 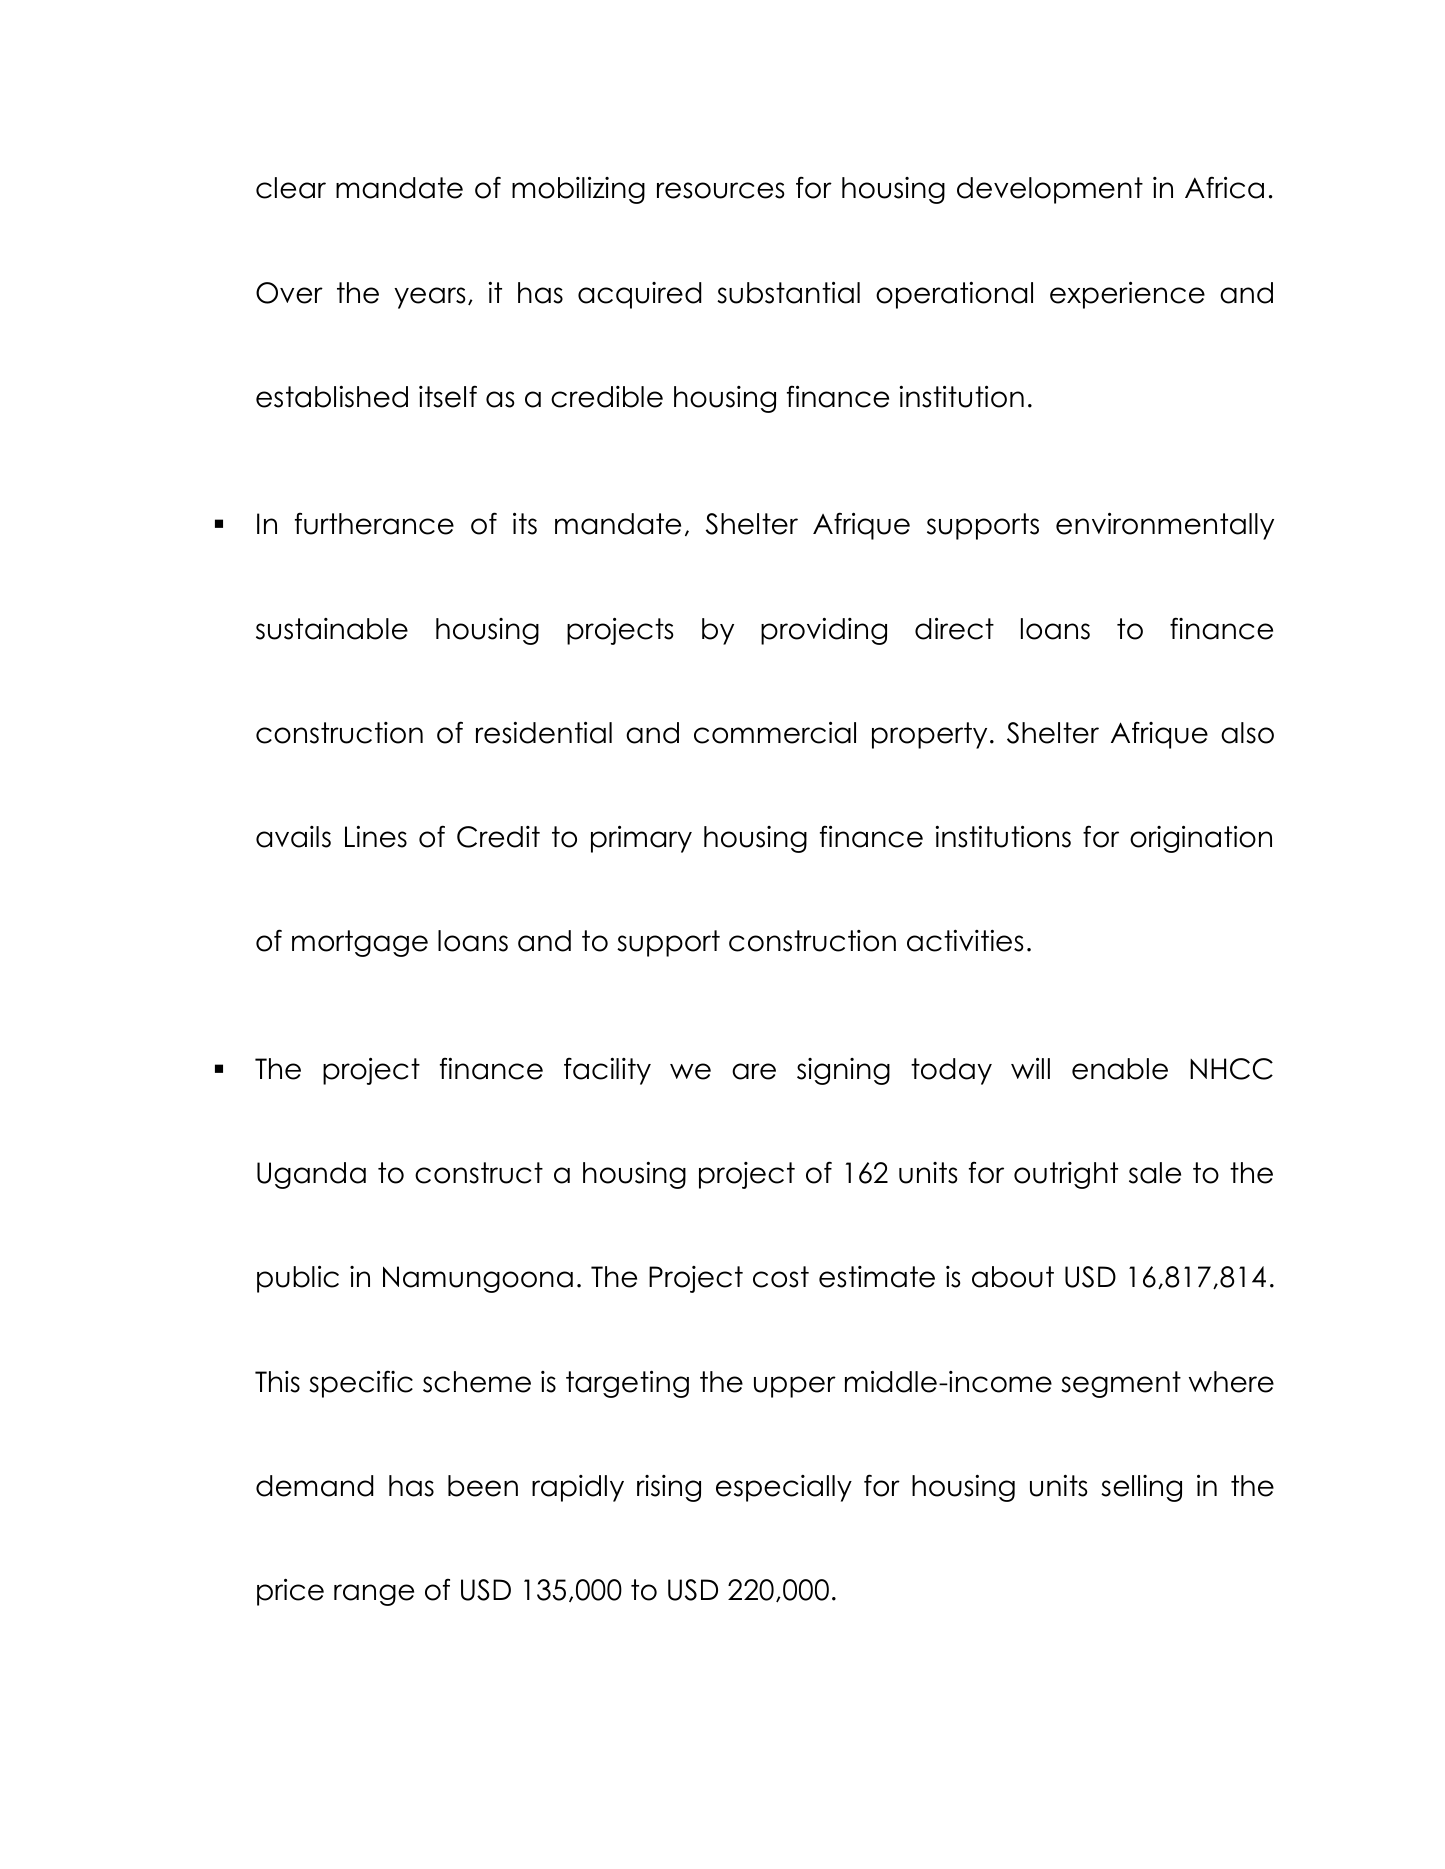 What do you see at coordinates (1247, 733) in the screenshot?
I see `also` at bounding box center [1247, 733].
